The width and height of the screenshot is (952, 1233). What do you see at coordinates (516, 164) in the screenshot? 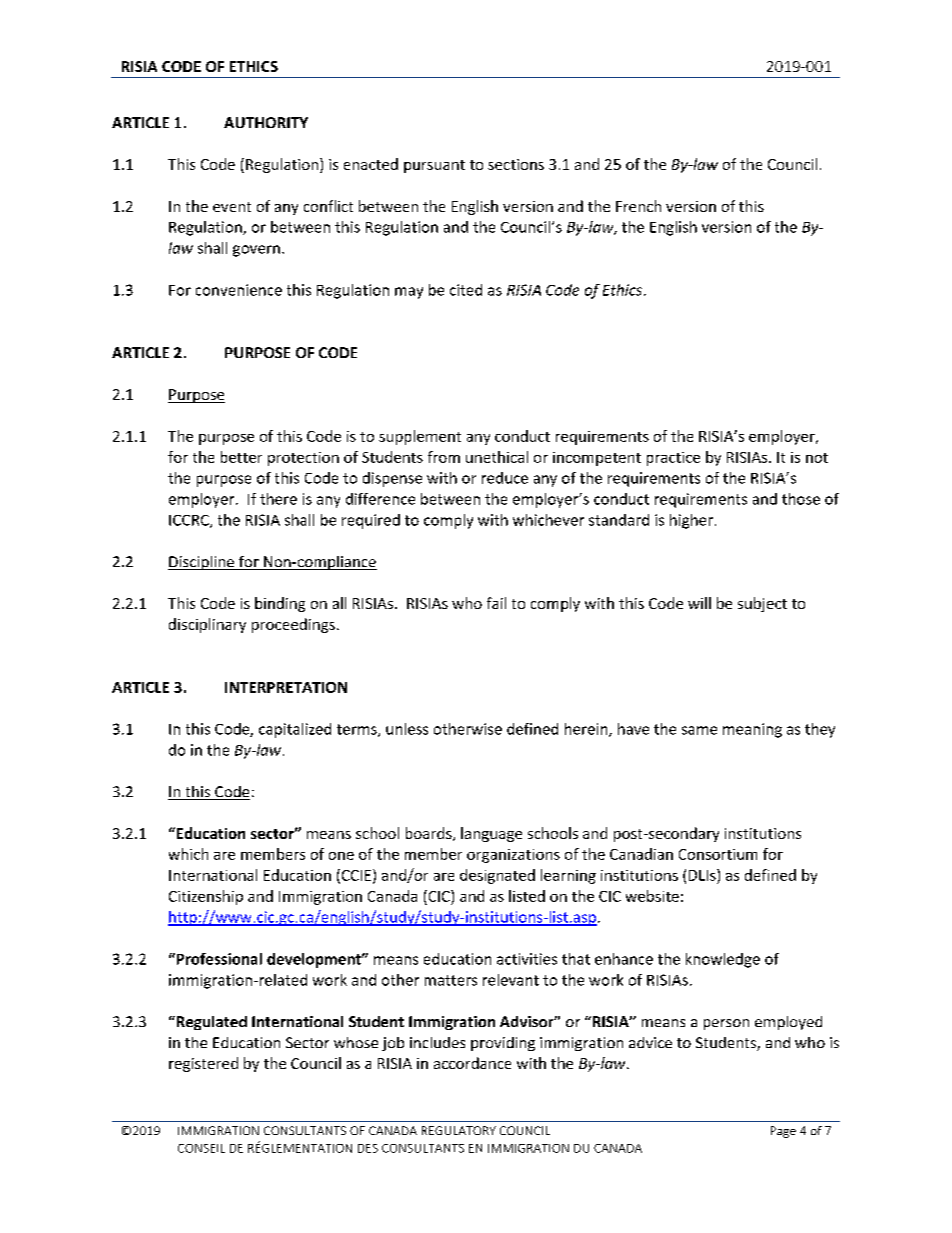
I see `sections` at bounding box center [516, 164].
